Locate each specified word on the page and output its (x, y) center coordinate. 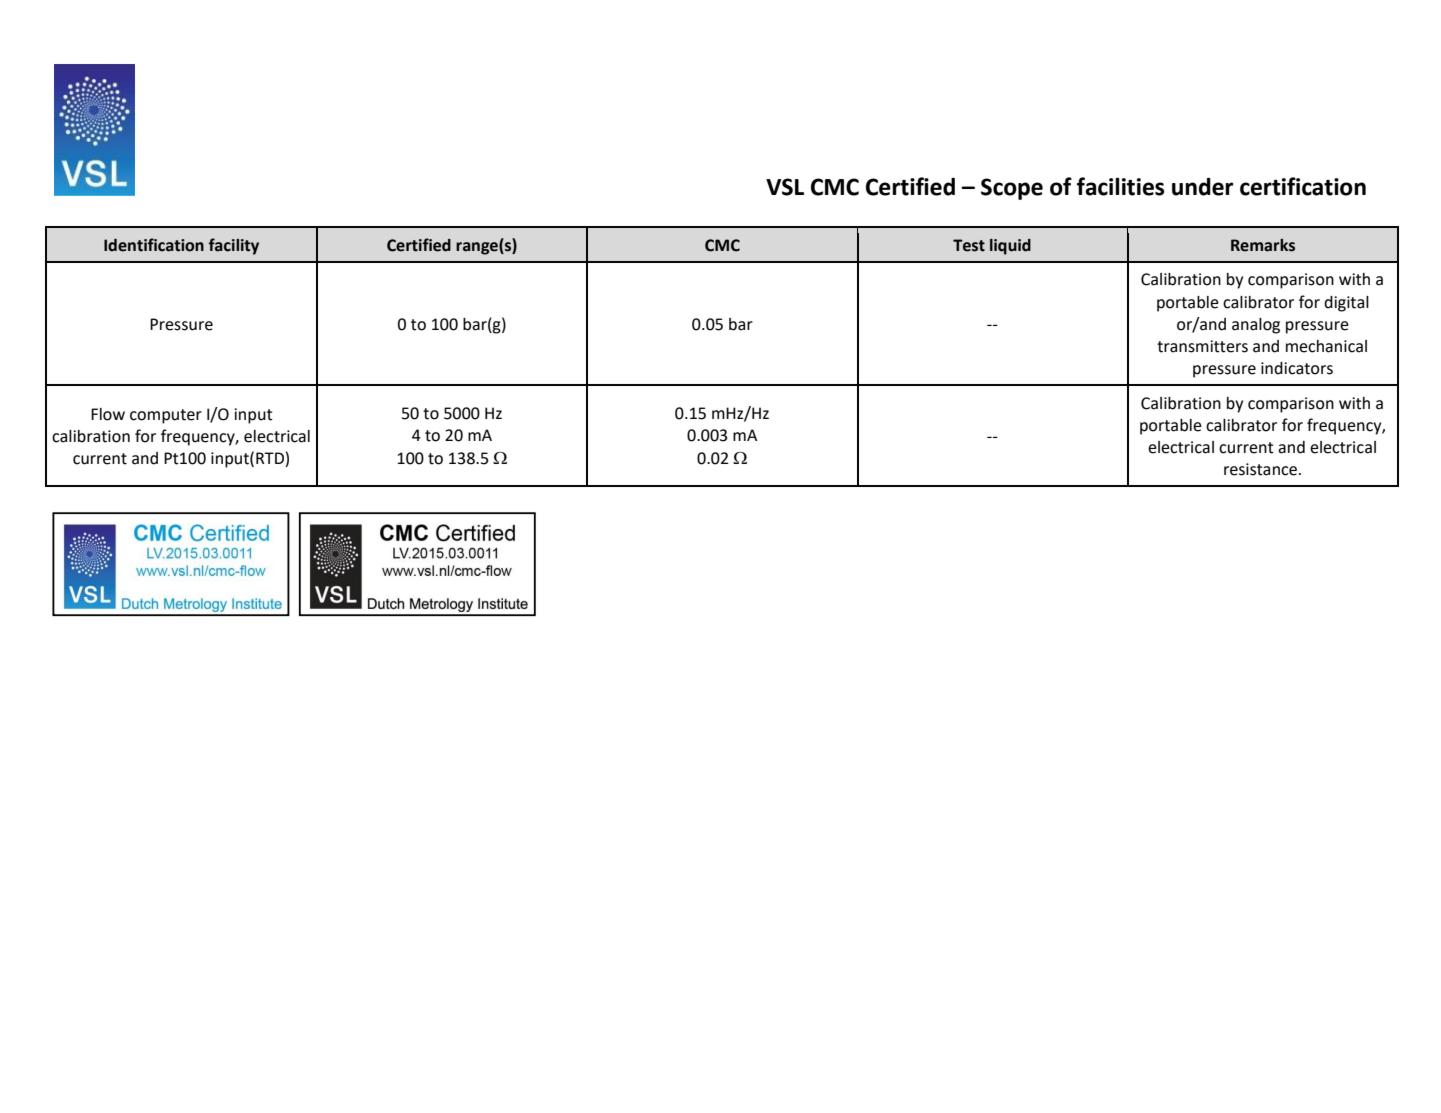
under (1202, 187)
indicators (1297, 368)
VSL (785, 187)
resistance (1262, 469)
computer (166, 416)
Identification (154, 245)
